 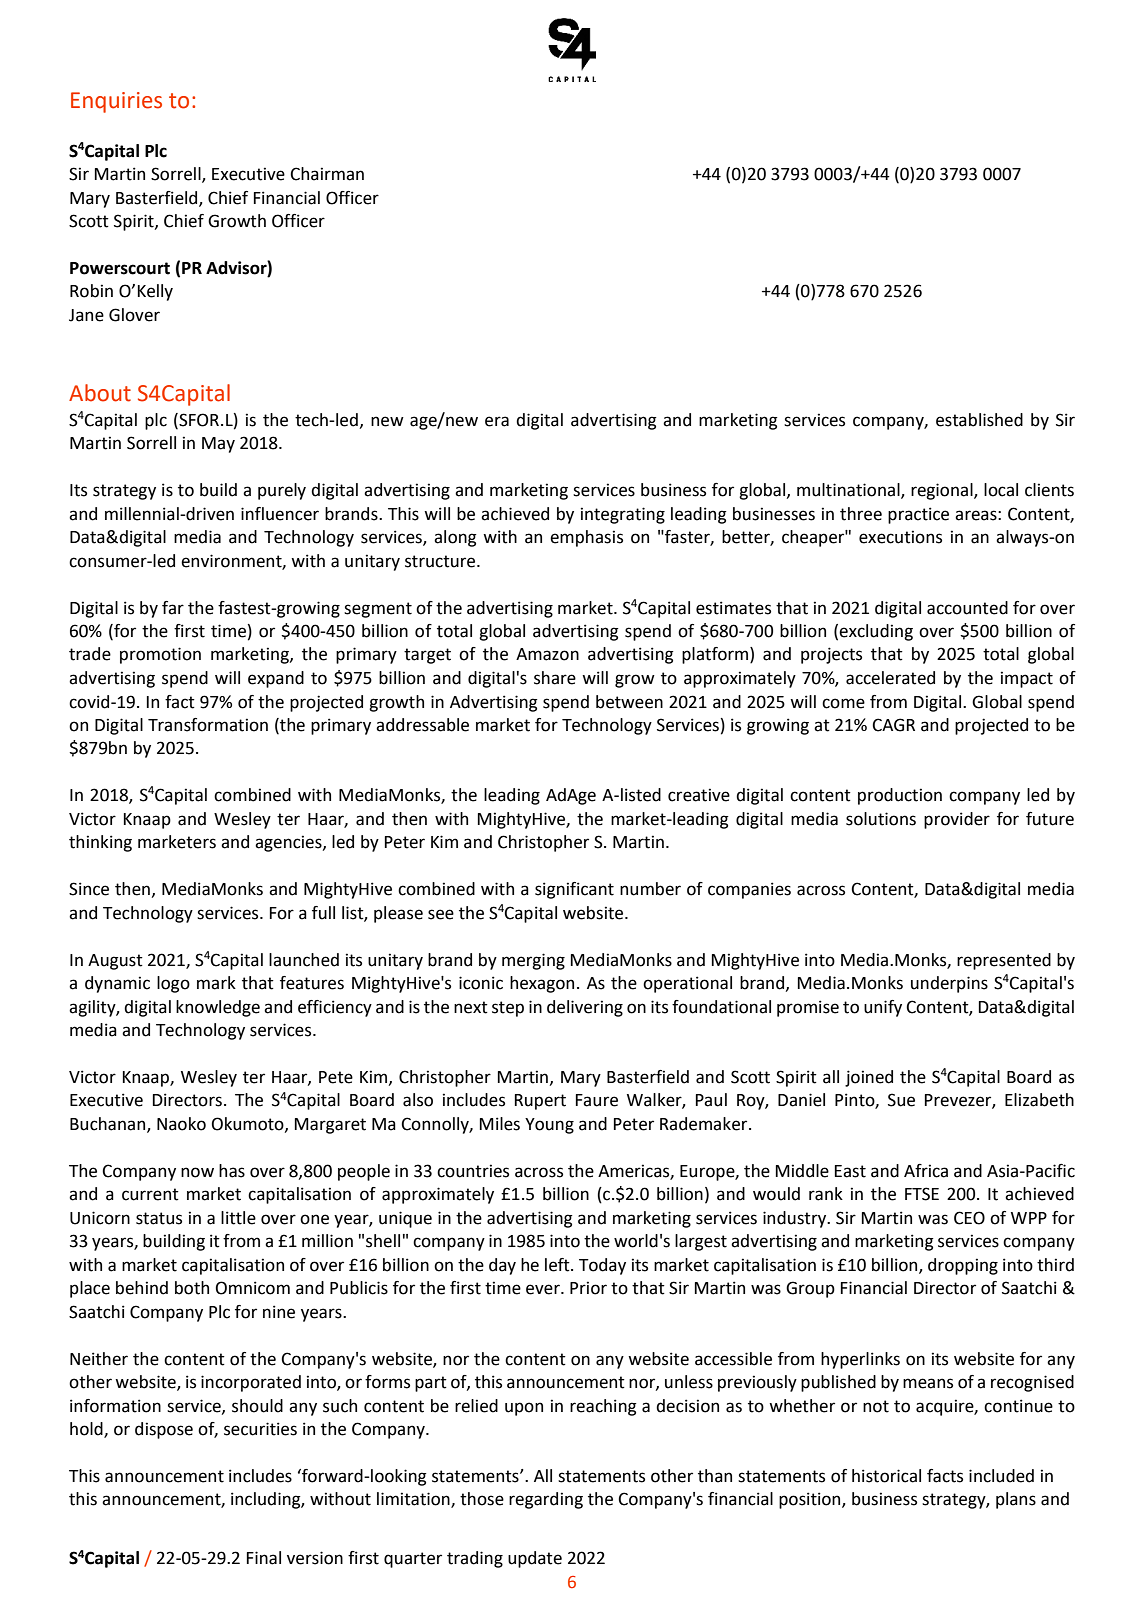 What do you see at coordinates (957, 820) in the document?
I see `provider` at bounding box center [957, 820].
